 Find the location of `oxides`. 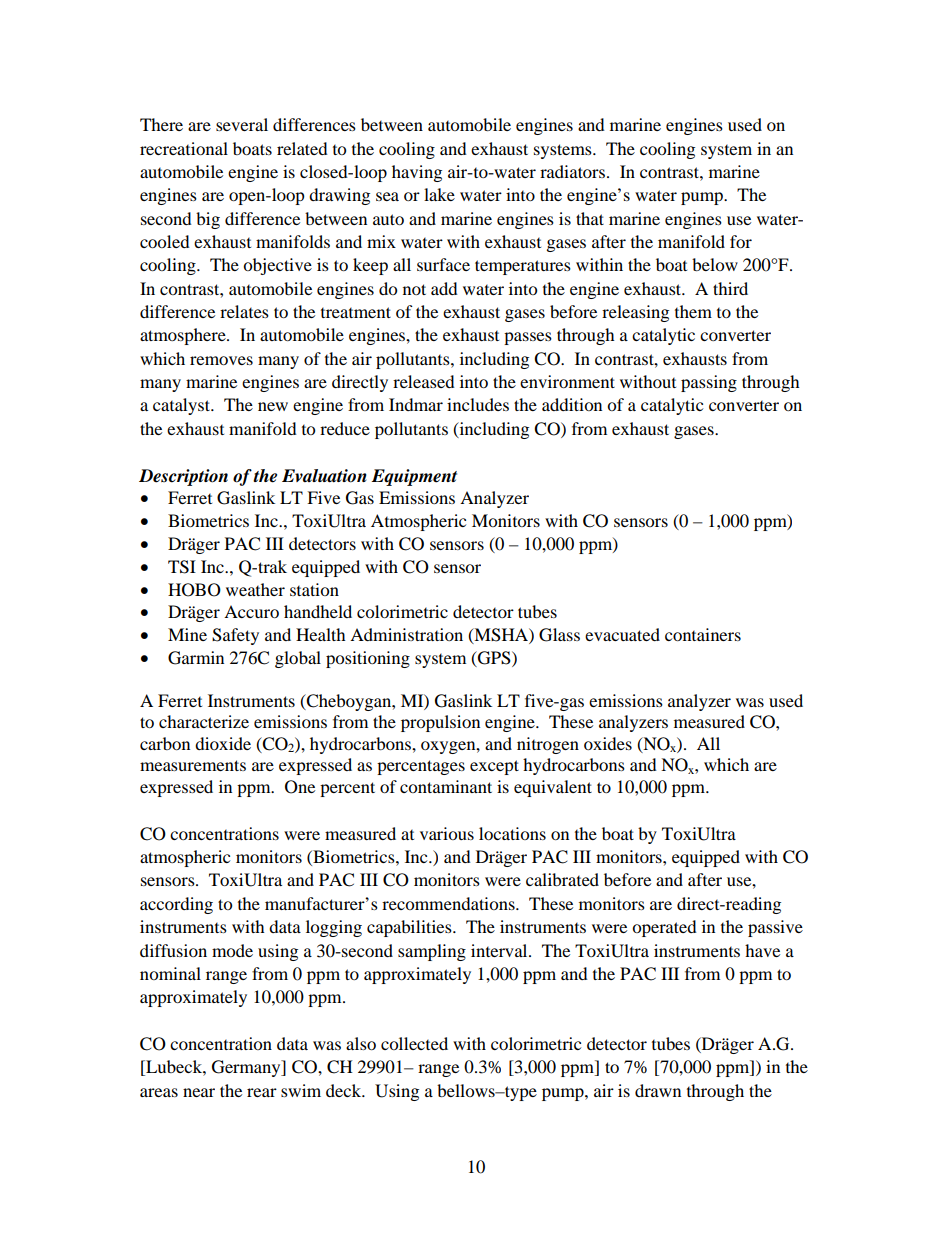

oxides is located at coordinates (608, 743).
